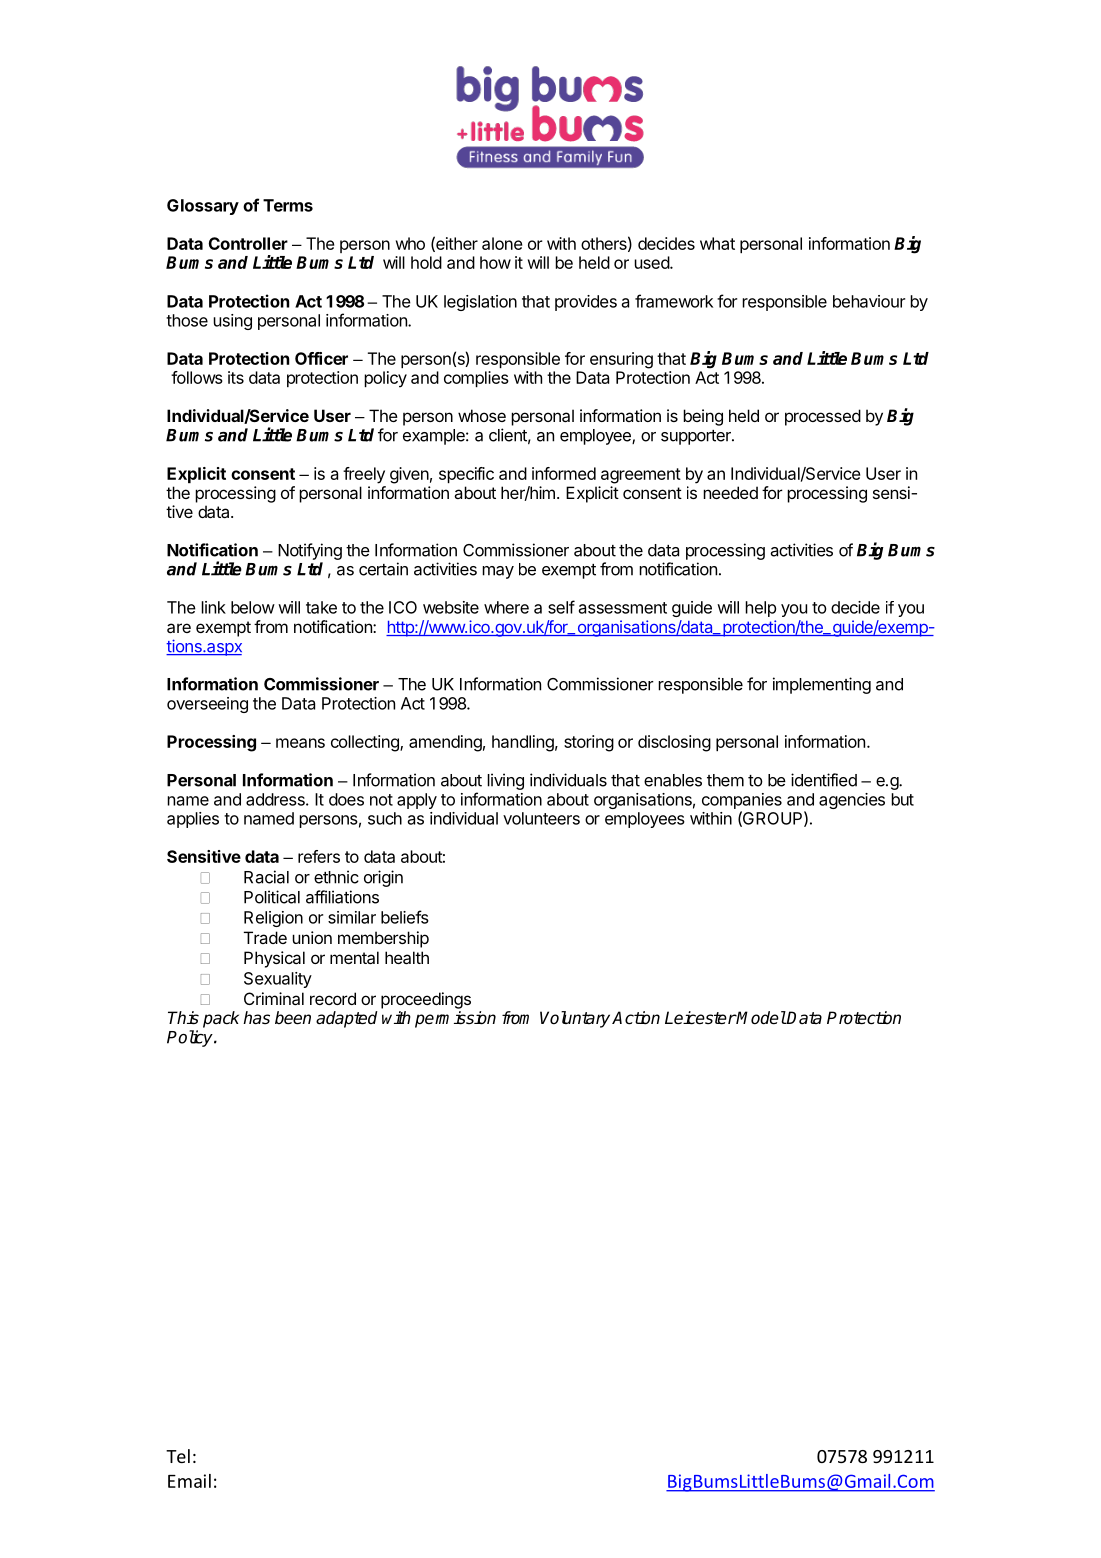  What do you see at coordinates (502, 243) in the image?
I see `alone` at bounding box center [502, 243].
